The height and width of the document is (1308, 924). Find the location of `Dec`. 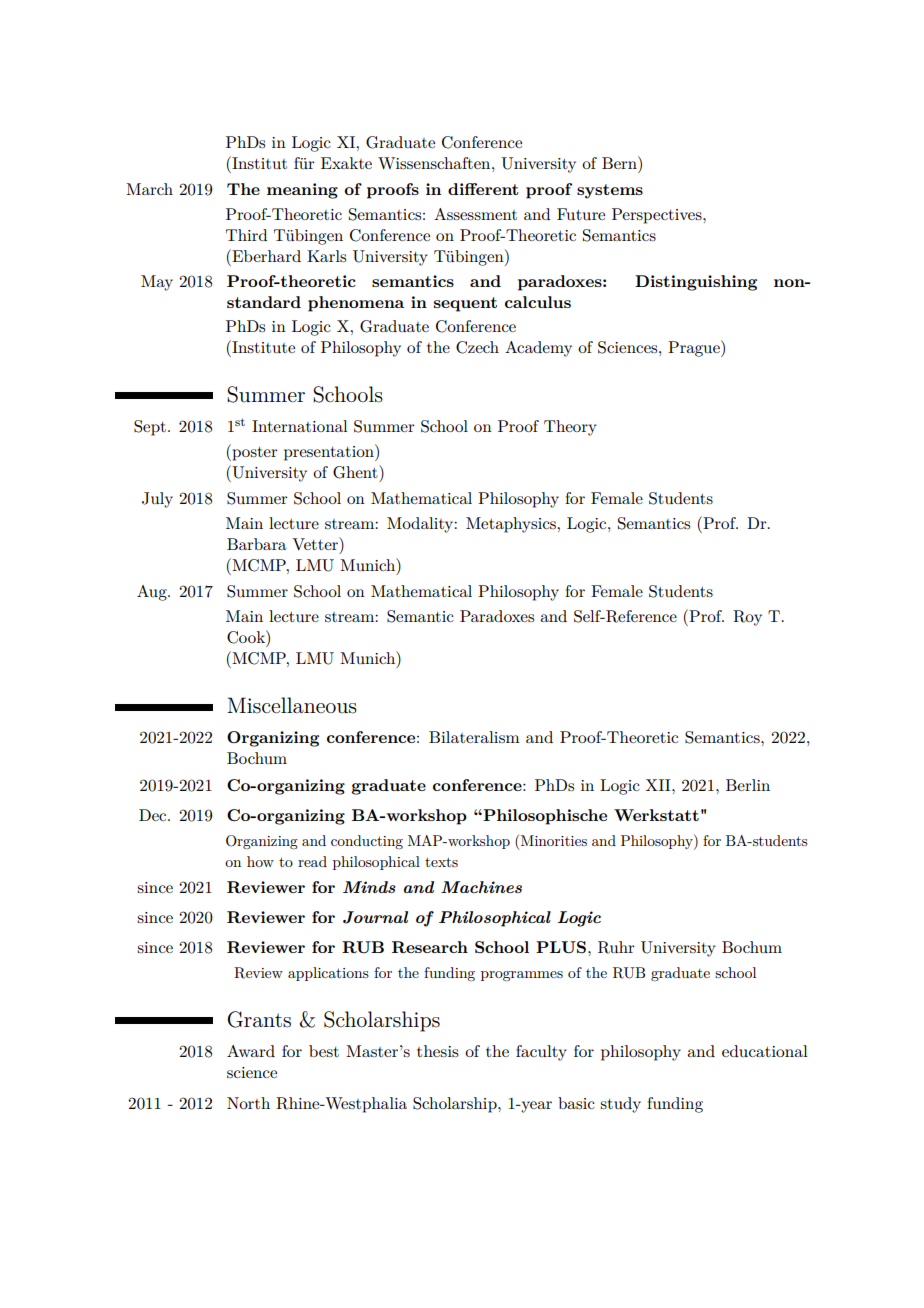

Dec is located at coordinates (154, 815).
